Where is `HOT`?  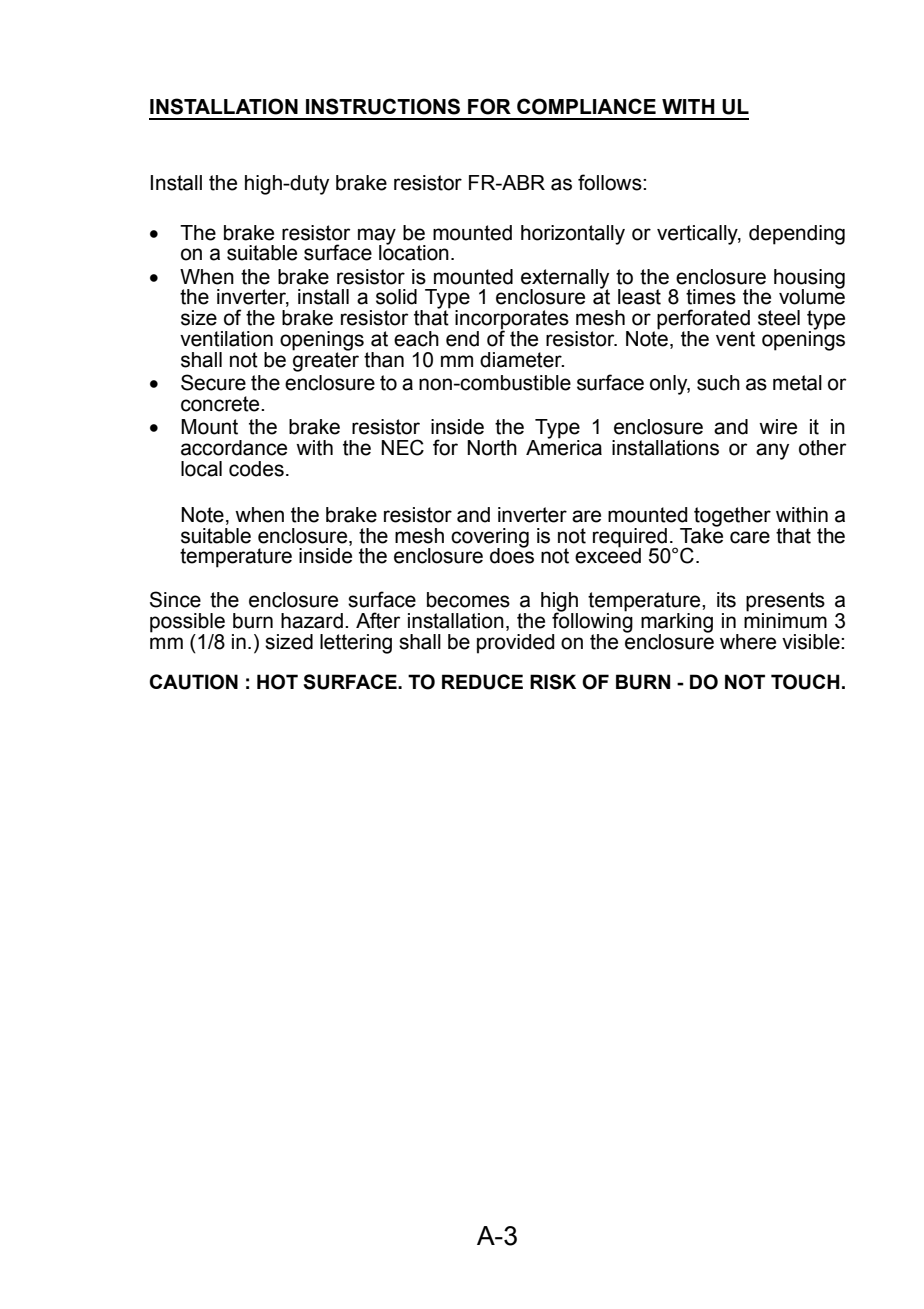 HOT is located at coordinates (277, 682).
